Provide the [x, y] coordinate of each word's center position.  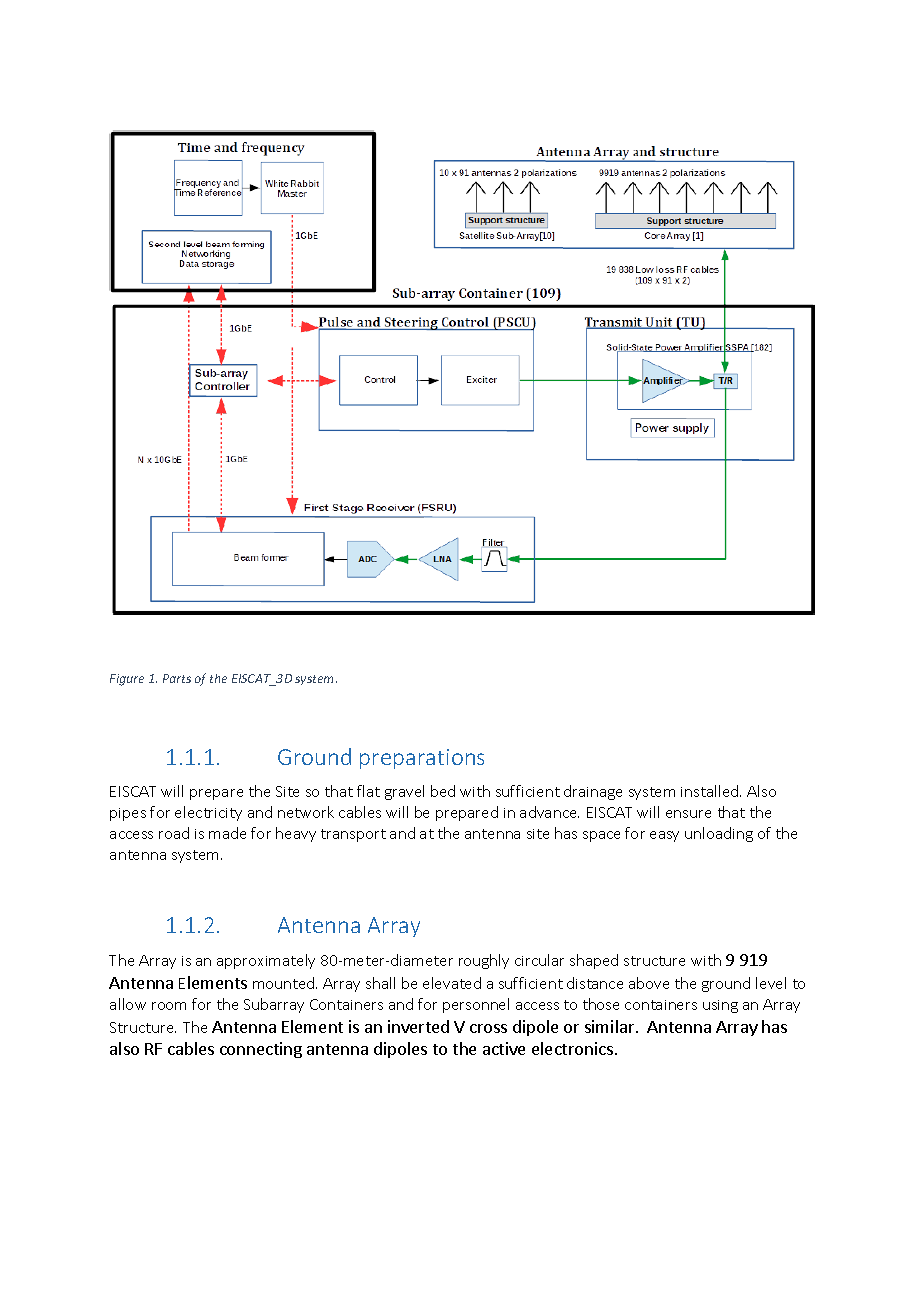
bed [443, 791]
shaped [594, 961]
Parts [177, 678]
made [227, 833]
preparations [422, 759]
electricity [208, 813]
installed [711, 791]
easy [664, 836]
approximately [266, 961]
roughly [484, 961]
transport [353, 835]
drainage [593, 792]
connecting [261, 1050]
